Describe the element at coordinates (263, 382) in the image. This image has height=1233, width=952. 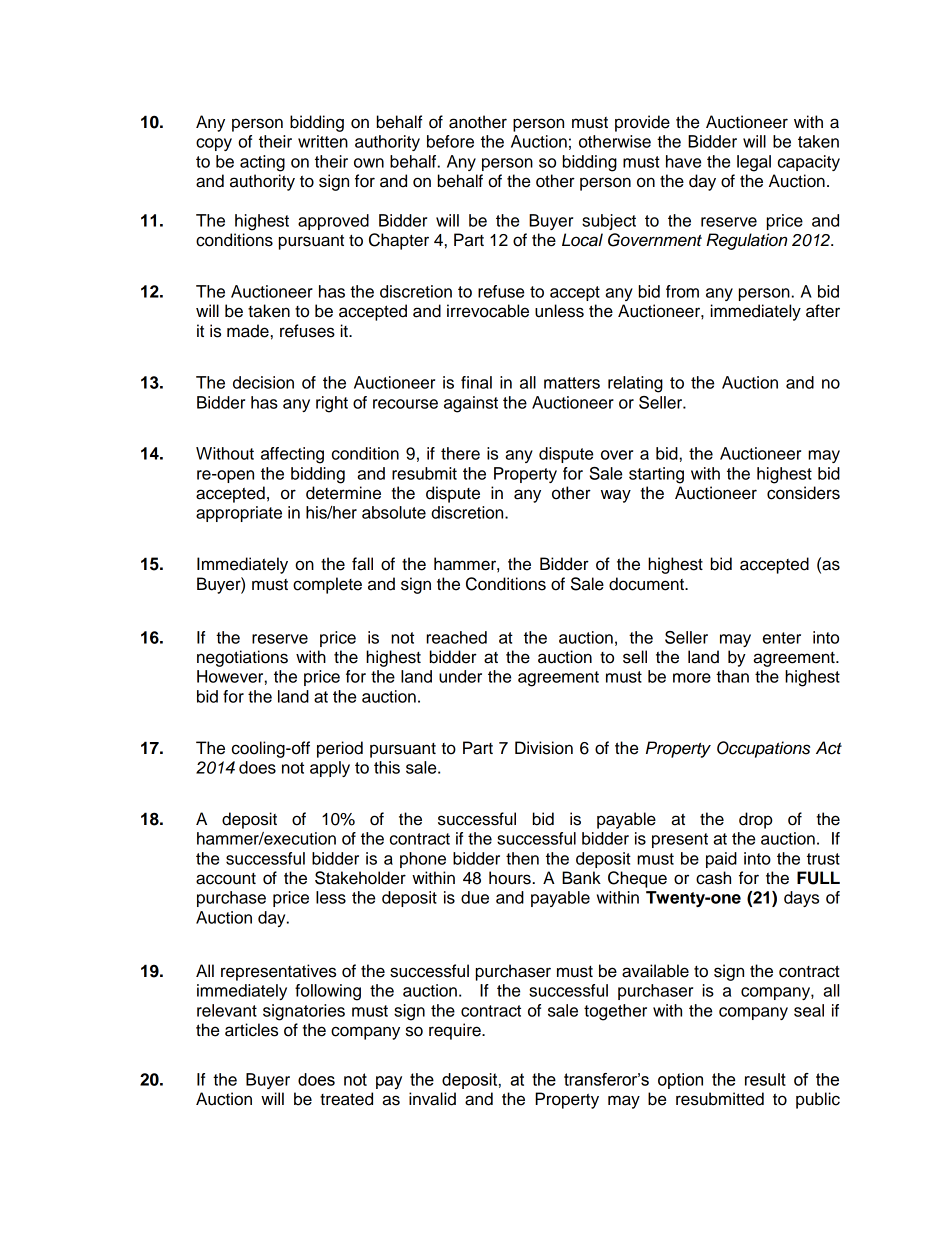
I see `decision` at that location.
